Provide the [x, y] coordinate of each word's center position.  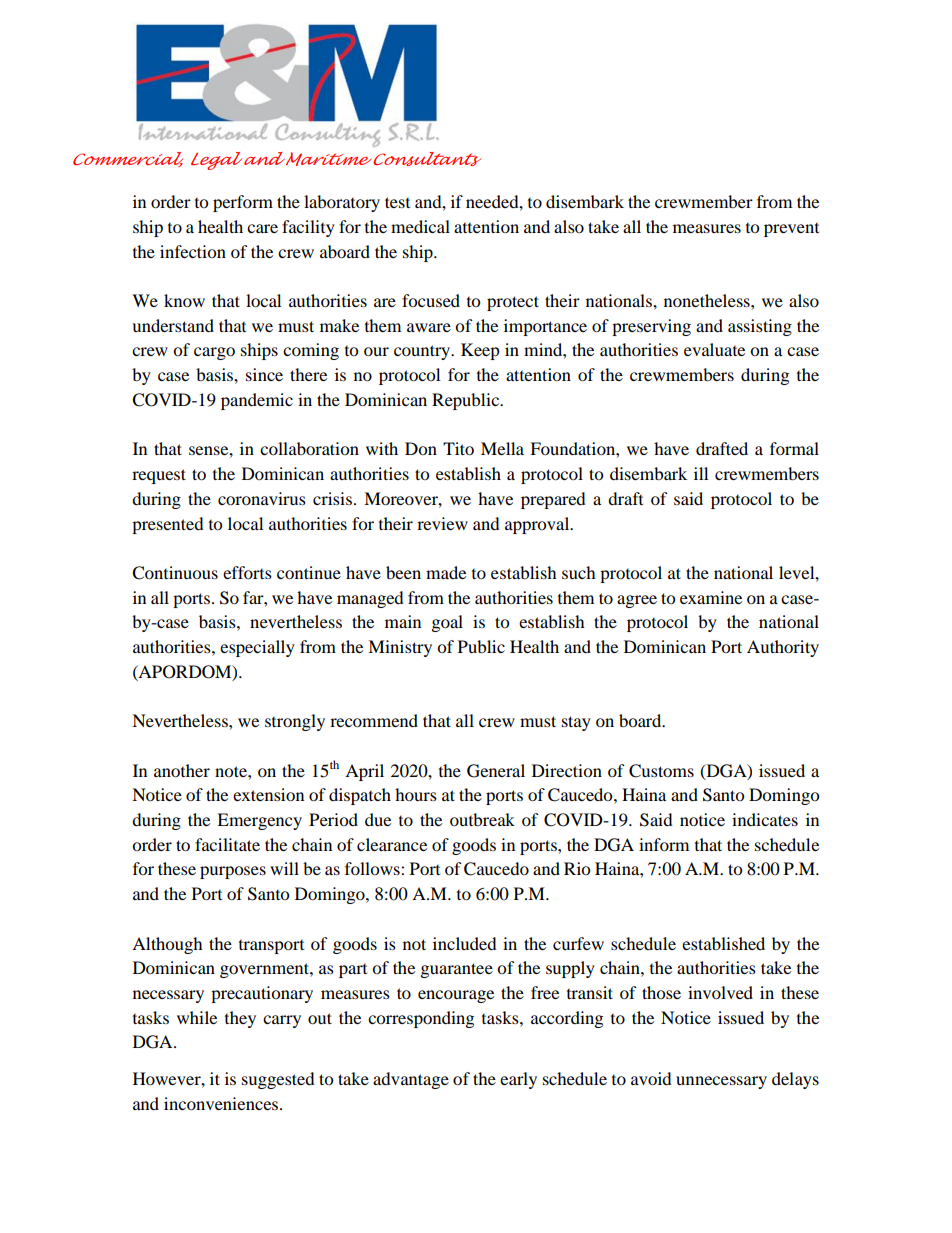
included [465, 943]
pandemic [257, 401]
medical [420, 226]
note [232, 771]
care [262, 228]
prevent [791, 230]
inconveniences [222, 1103]
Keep [480, 351]
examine [711, 597]
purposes [233, 872]
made [446, 572]
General [496, 771]
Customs [661, 771]
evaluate [714, 349]
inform [664, 844]
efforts [247, 572]
